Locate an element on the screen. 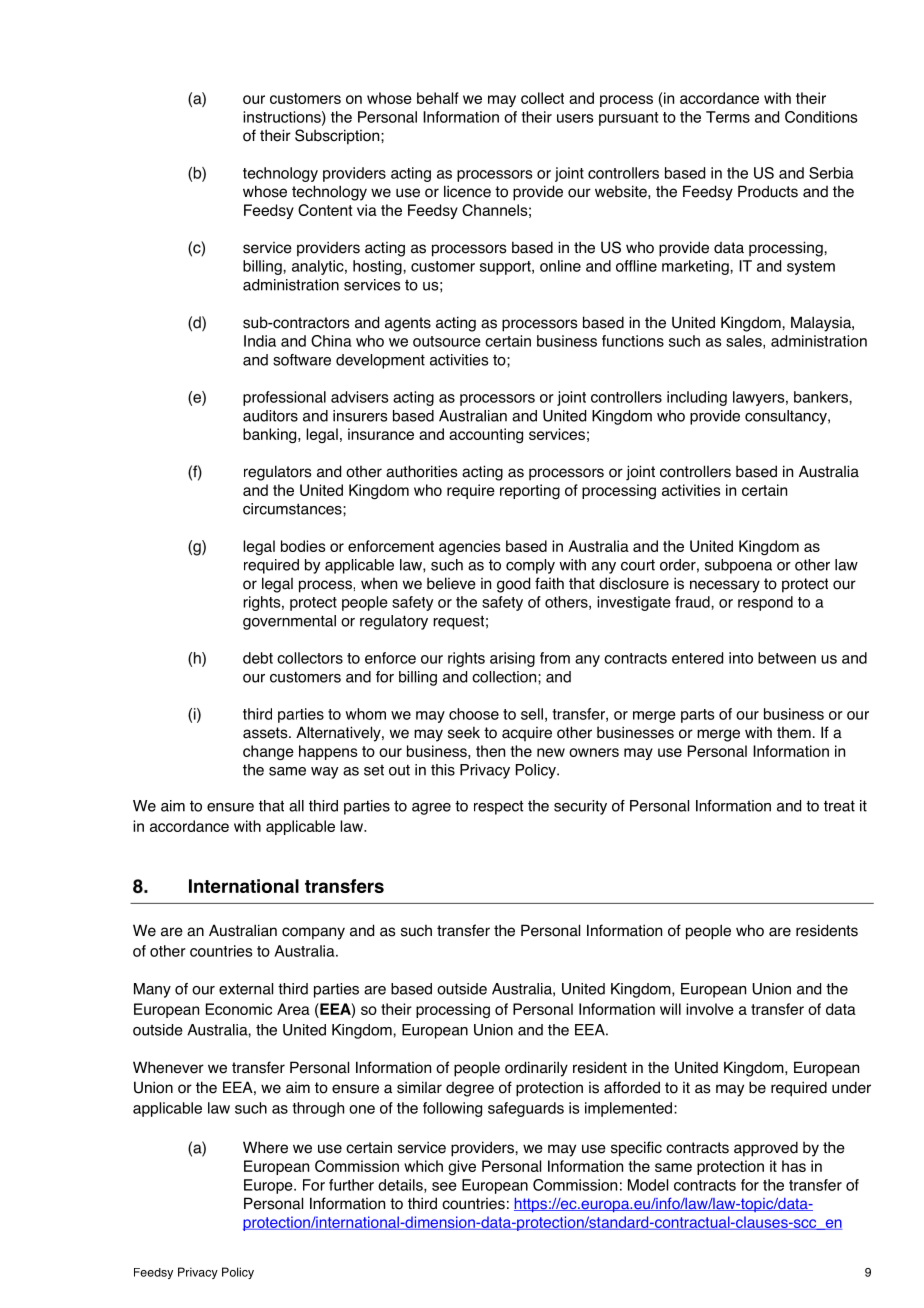 The width and height of the screenshot is (924, 1308). users is located at coordinates (575, 118).
